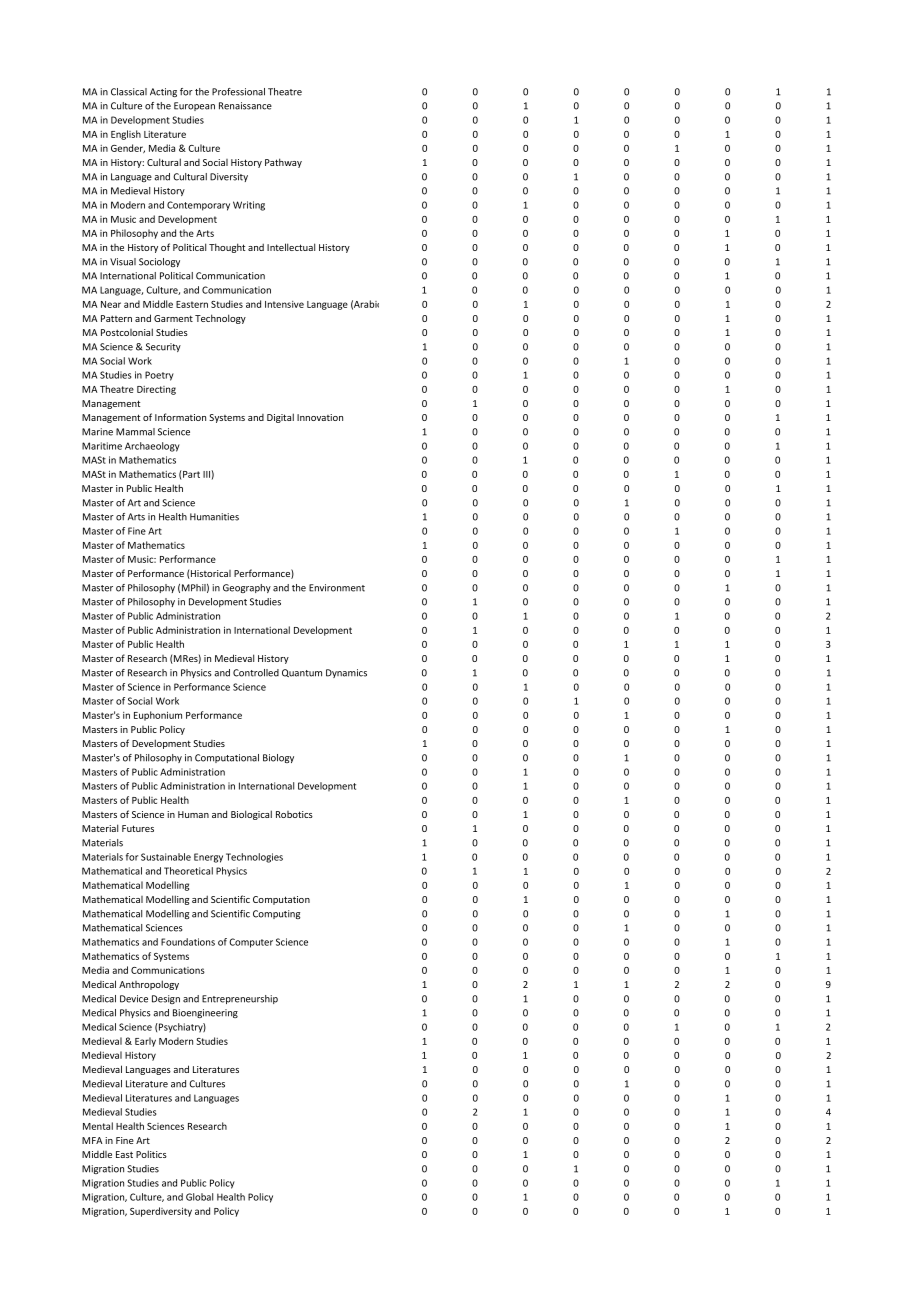 This document has height=1308, width=924. What do you see at coordinates (276, 914) in the document?
I see `Computing` at bounding box center [276, 914].
